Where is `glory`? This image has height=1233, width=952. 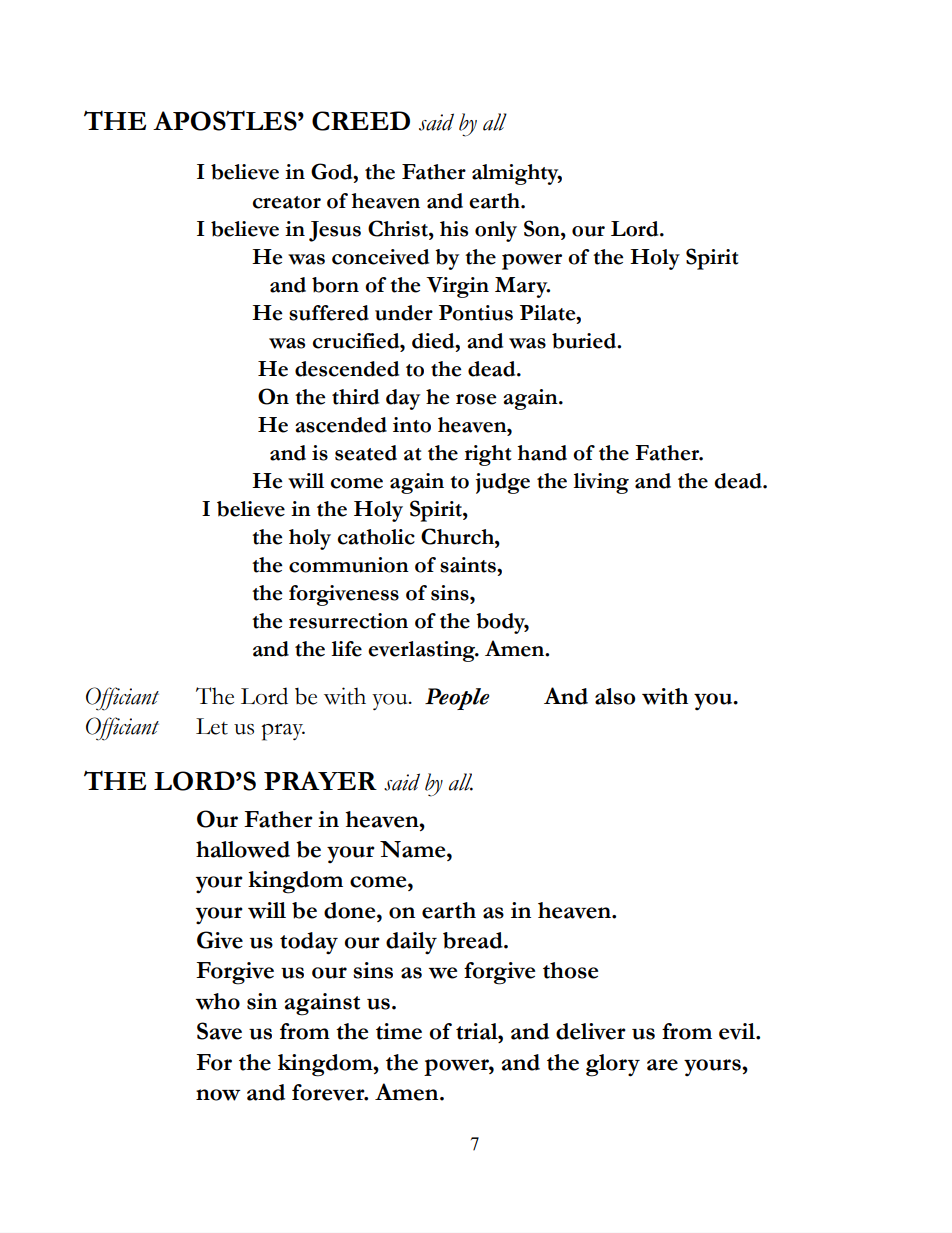
glory is located at coordinates (613, 1065).
